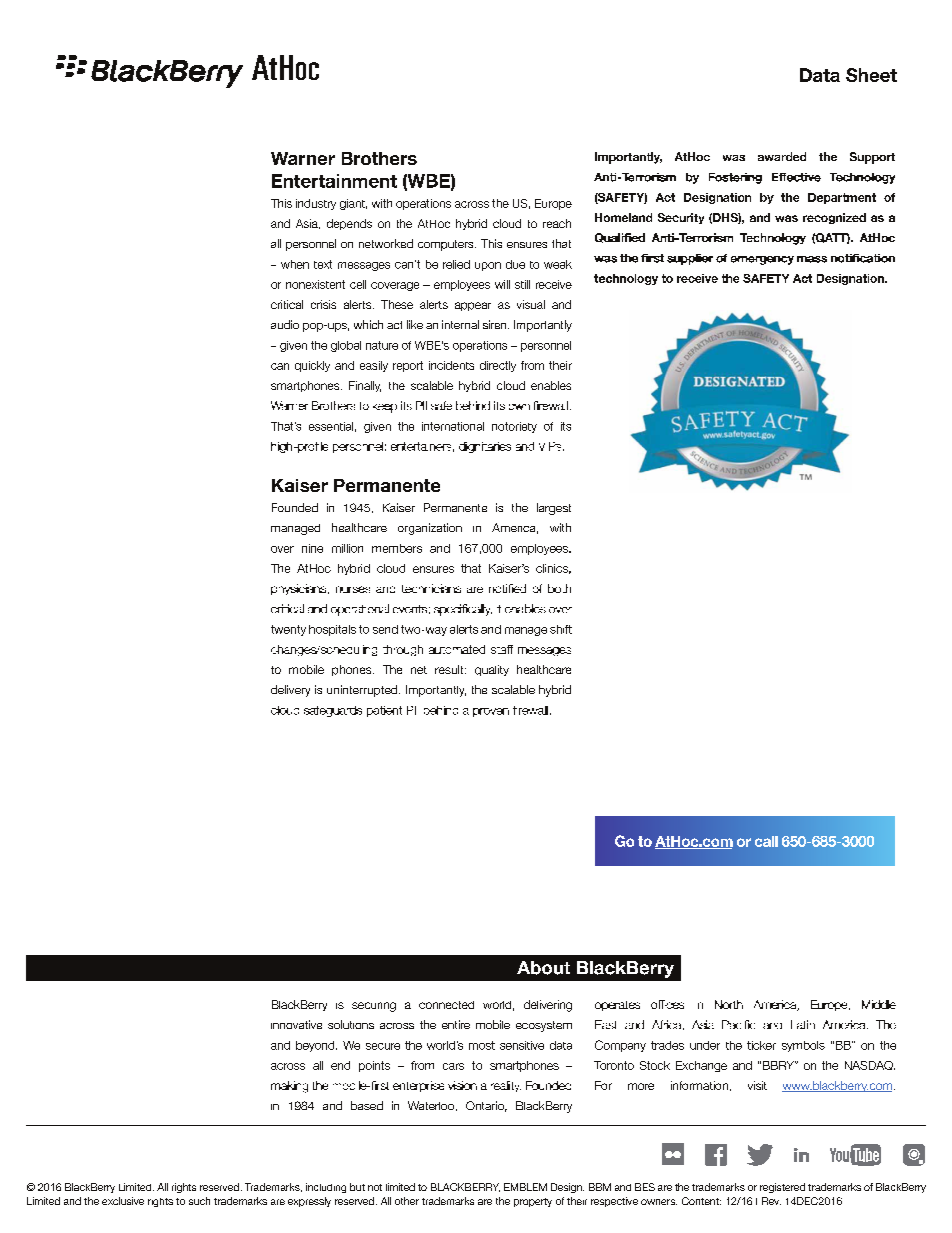  I want to click on call, so click(766, 841).
